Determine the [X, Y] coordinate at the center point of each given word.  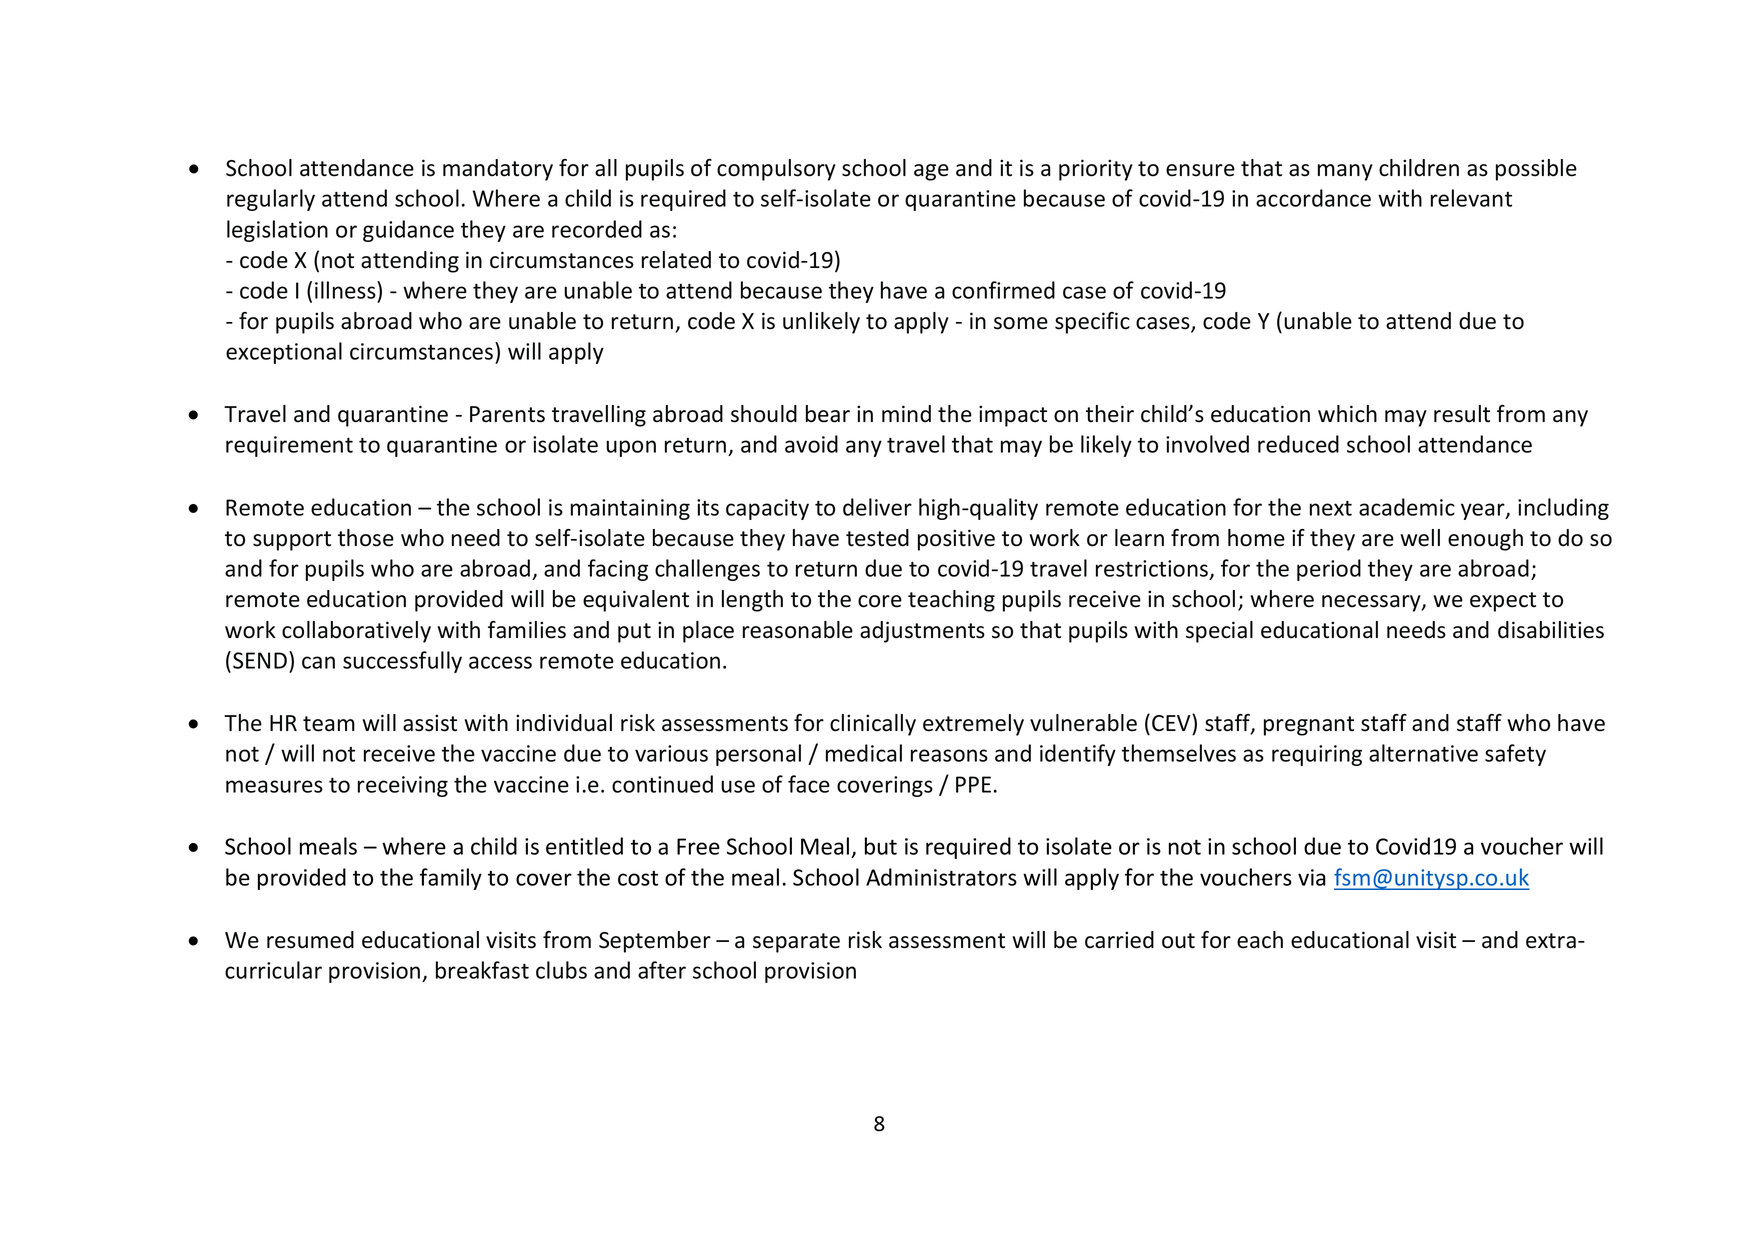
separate [796, 943]
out [1178, 941]
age [931, 172]
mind [906, 414]
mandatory [498, 170]
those [366, 538]
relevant [1471, 198]
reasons [949, 755]
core [880, 601]
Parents [507, 414]
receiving [403, 786]
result [1462, 414]
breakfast [482, 970]
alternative [1423, 753]
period [1329, 570]
